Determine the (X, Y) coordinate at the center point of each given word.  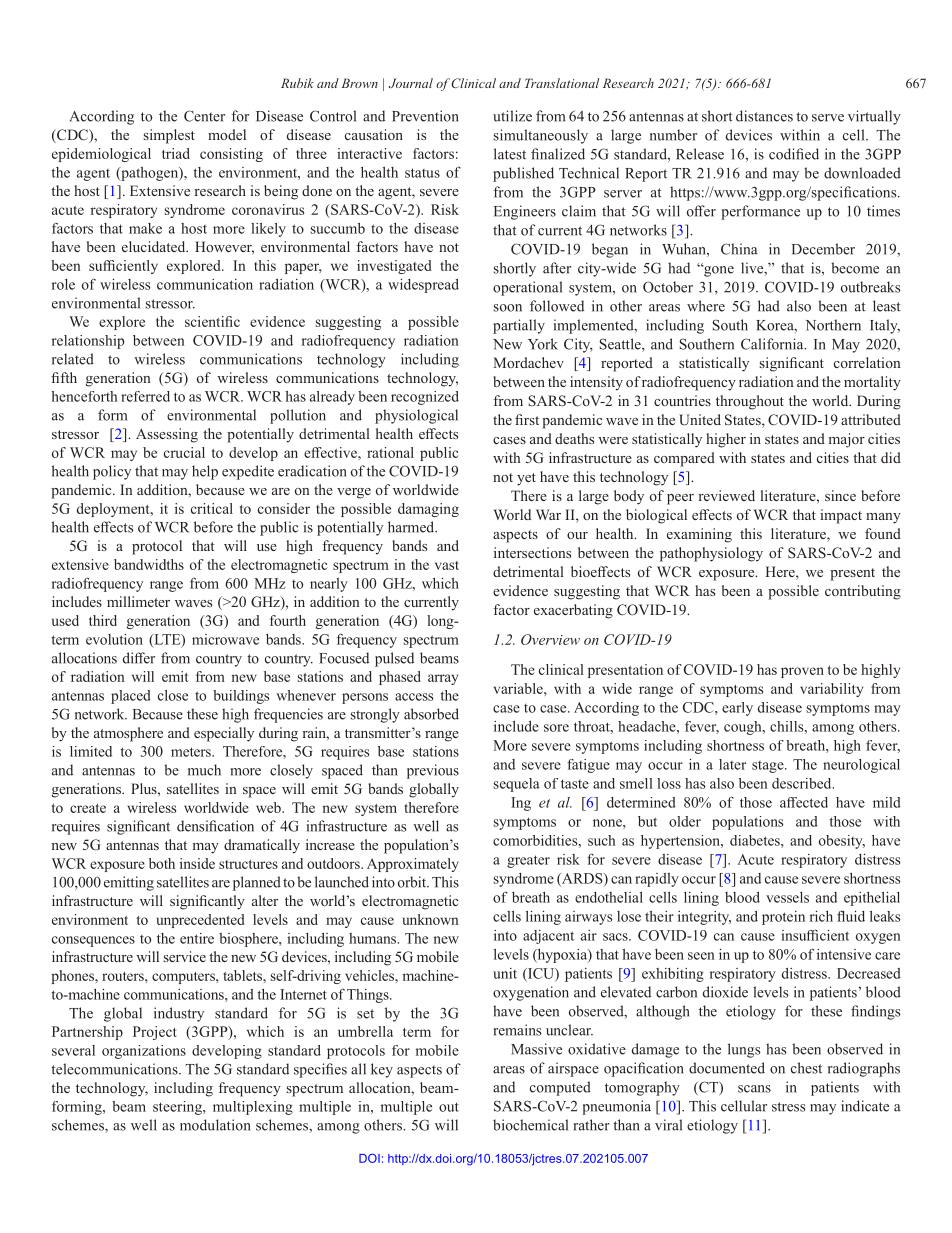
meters (192, 752)
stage (769, 767)
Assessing (167, 435)
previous (433, 771)
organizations (144, 1052)
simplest (169, 136)
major (847, 440)
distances (764, 116)
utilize (512, 116)
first (527, 419)
